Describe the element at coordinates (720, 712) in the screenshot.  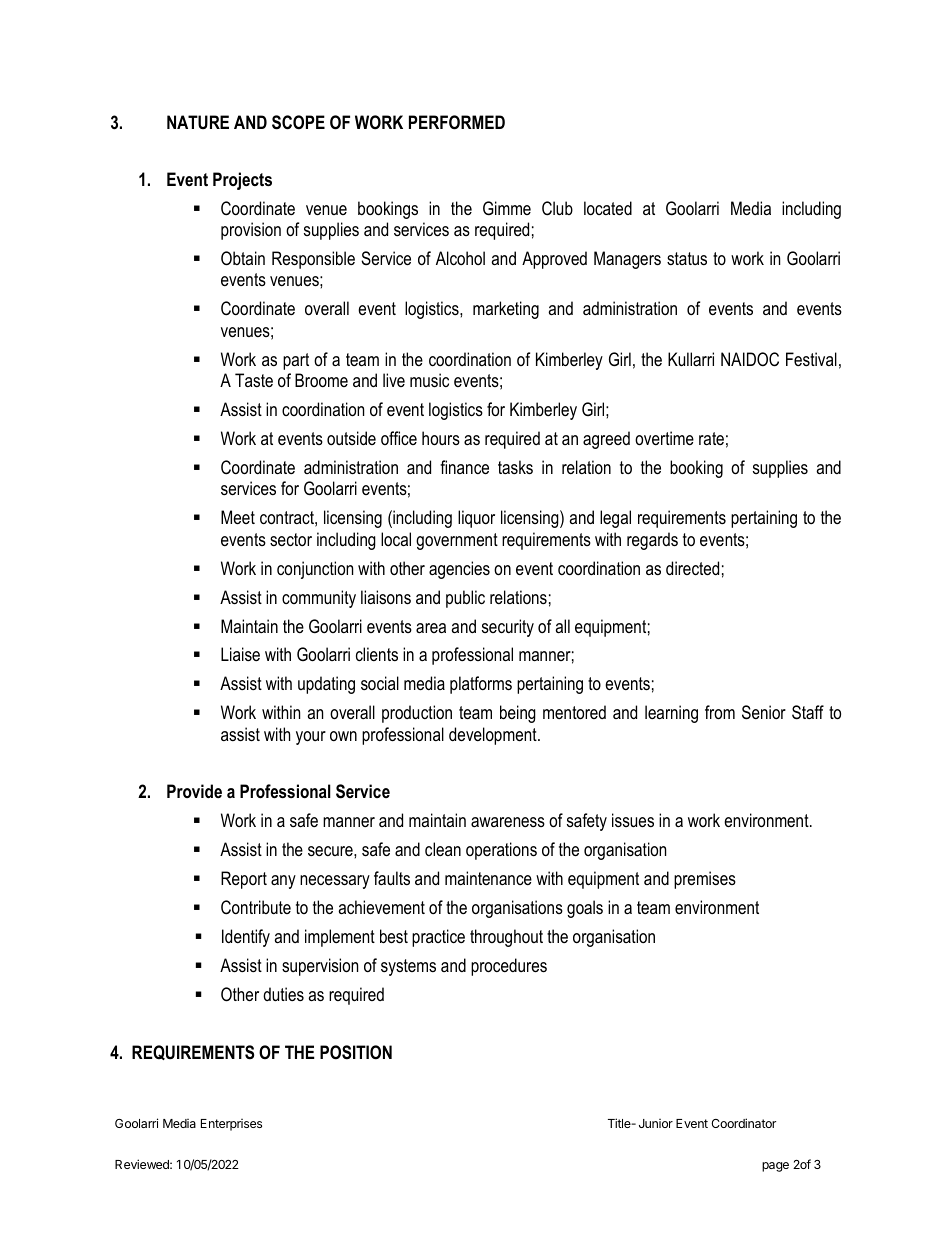
I see `from` at that location.
